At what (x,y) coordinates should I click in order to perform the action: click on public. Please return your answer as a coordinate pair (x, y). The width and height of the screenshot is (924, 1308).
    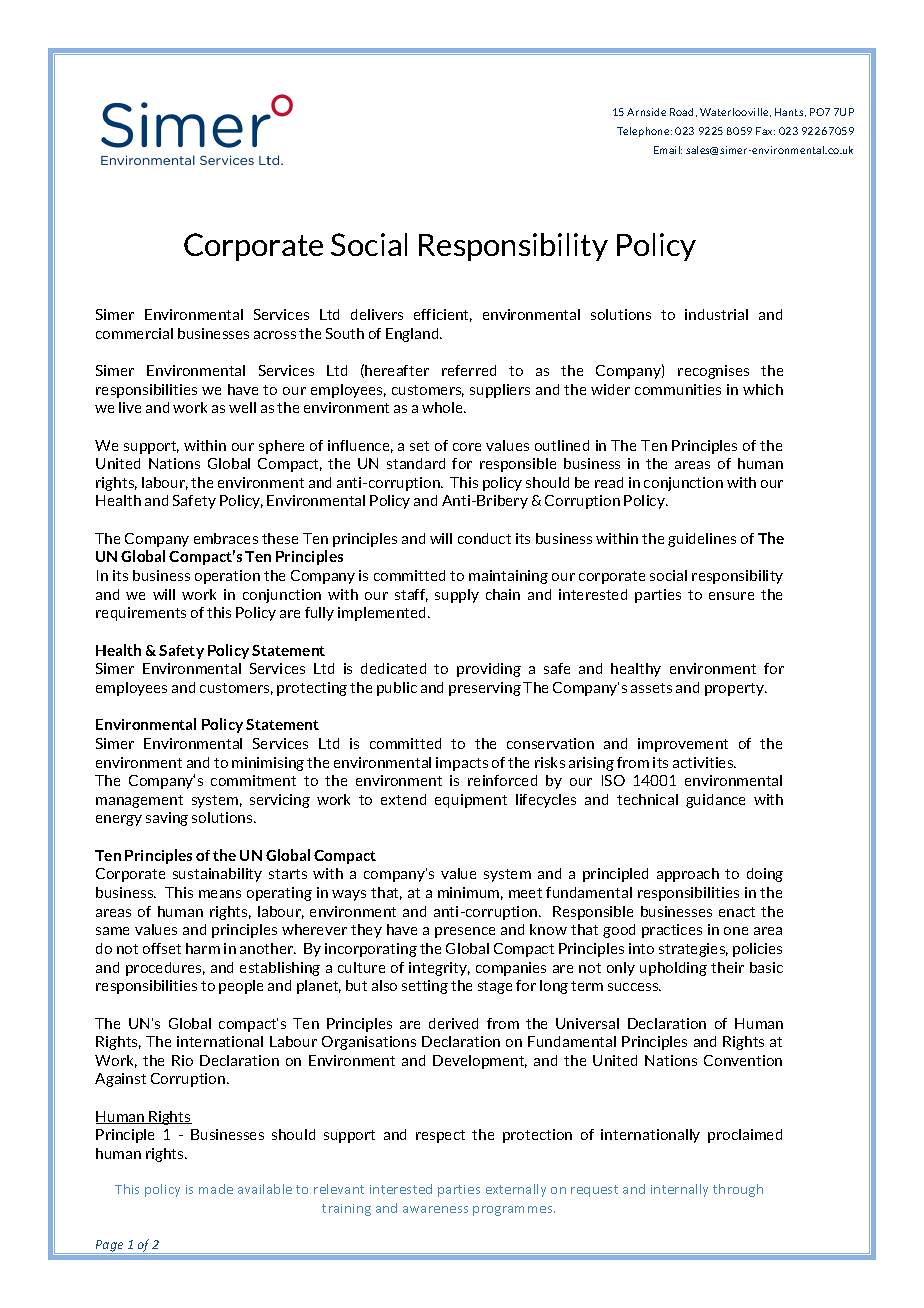
    Looking at the image, I should click on (397, 689).
